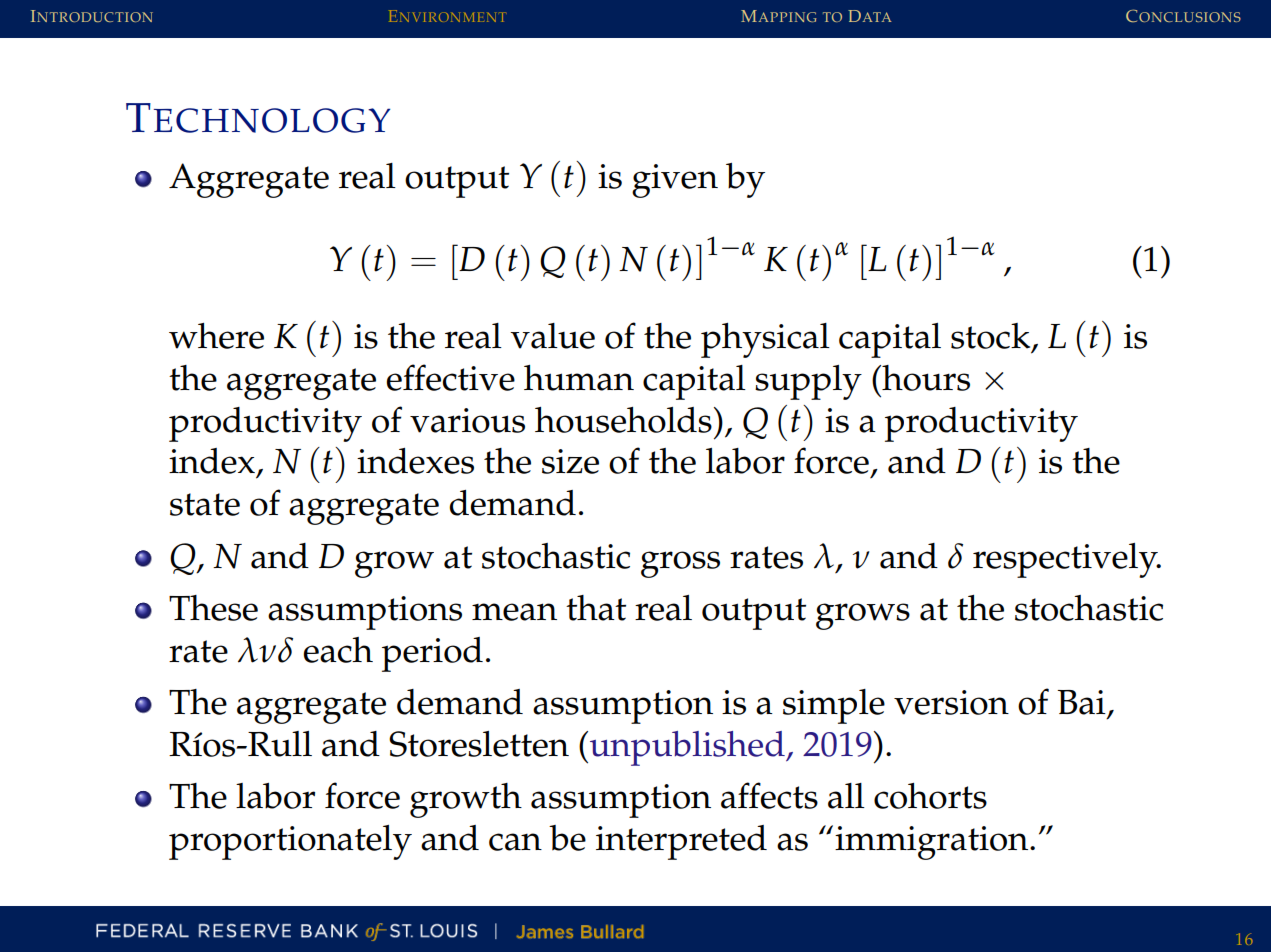 Image resolution: width=1271 pixels, height=952 pixels. I want to click on state, so click(205, 504).
